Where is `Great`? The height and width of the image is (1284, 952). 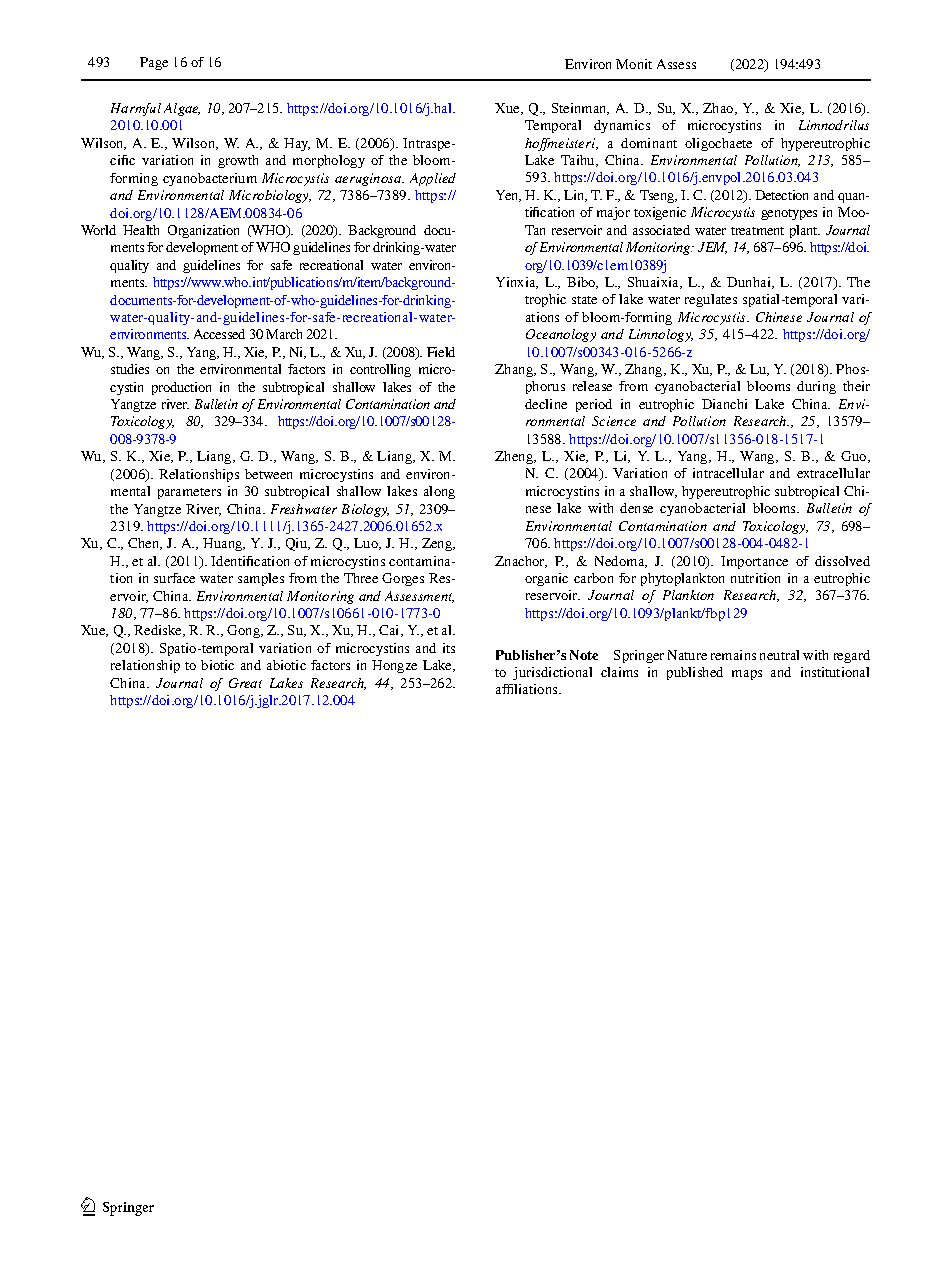
Great is located at coordinates (245, 683).
